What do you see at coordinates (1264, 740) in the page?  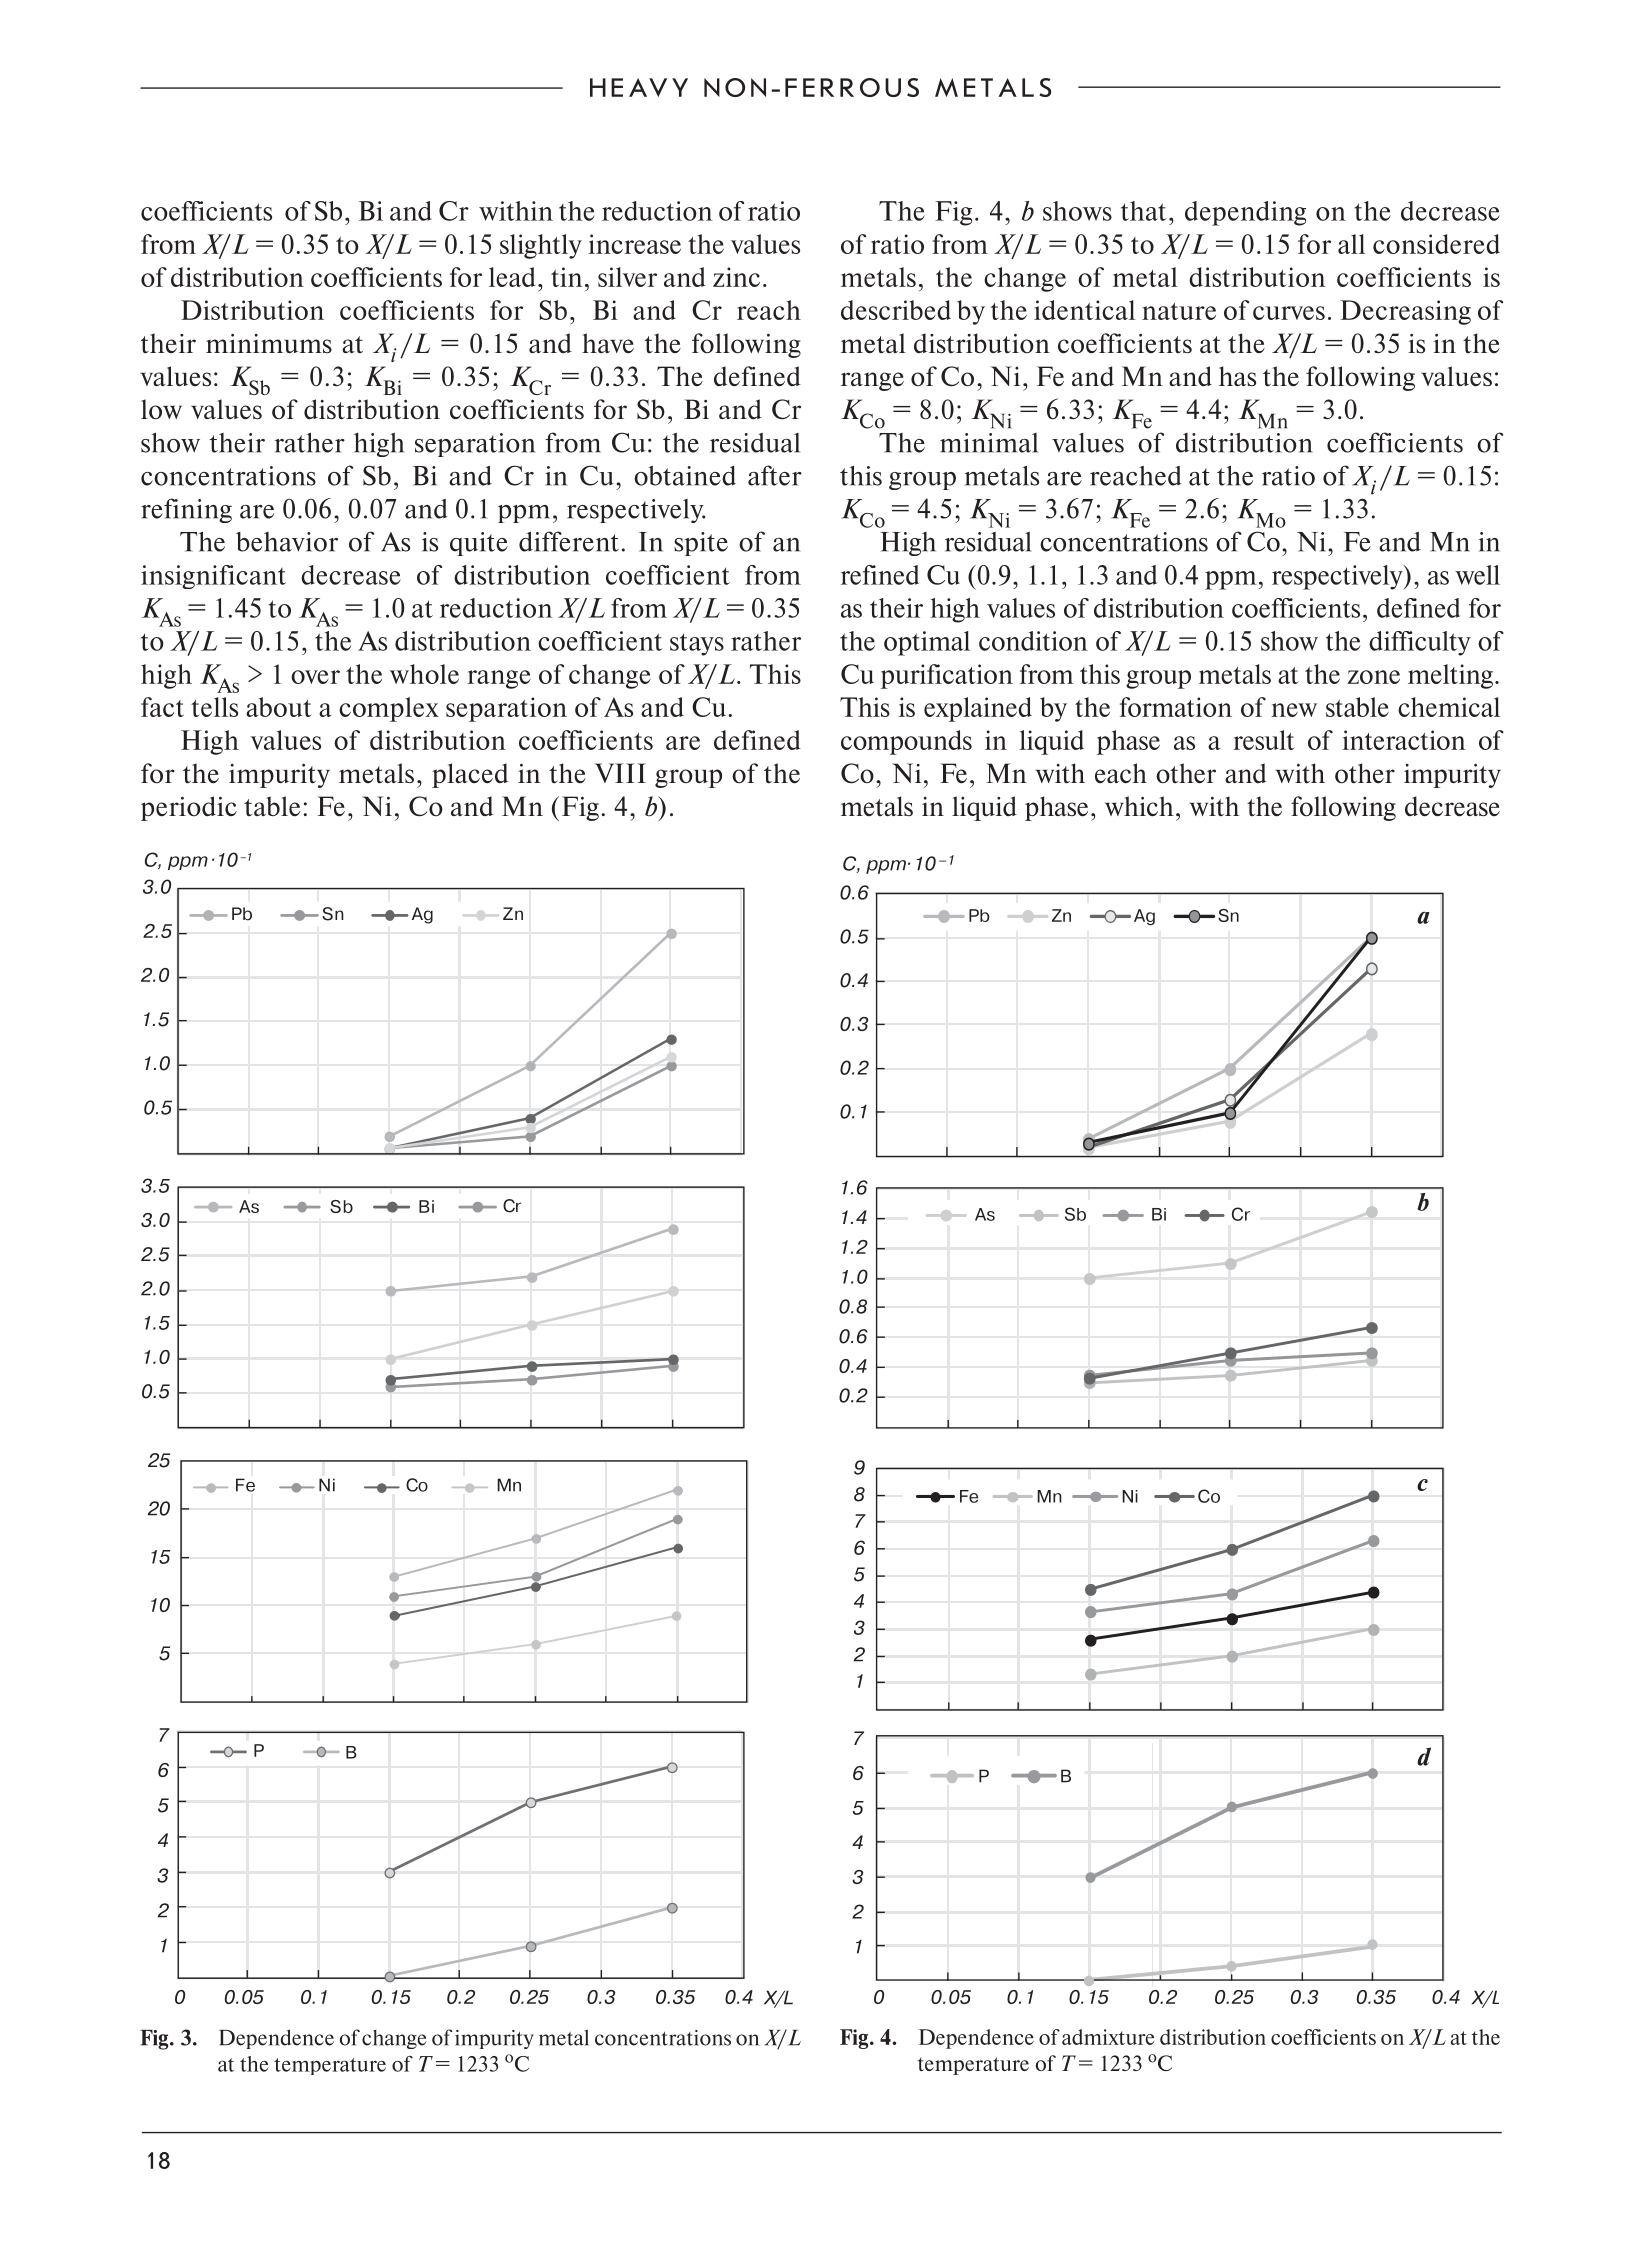 I see `result` at bounding box center [1264, 740].
